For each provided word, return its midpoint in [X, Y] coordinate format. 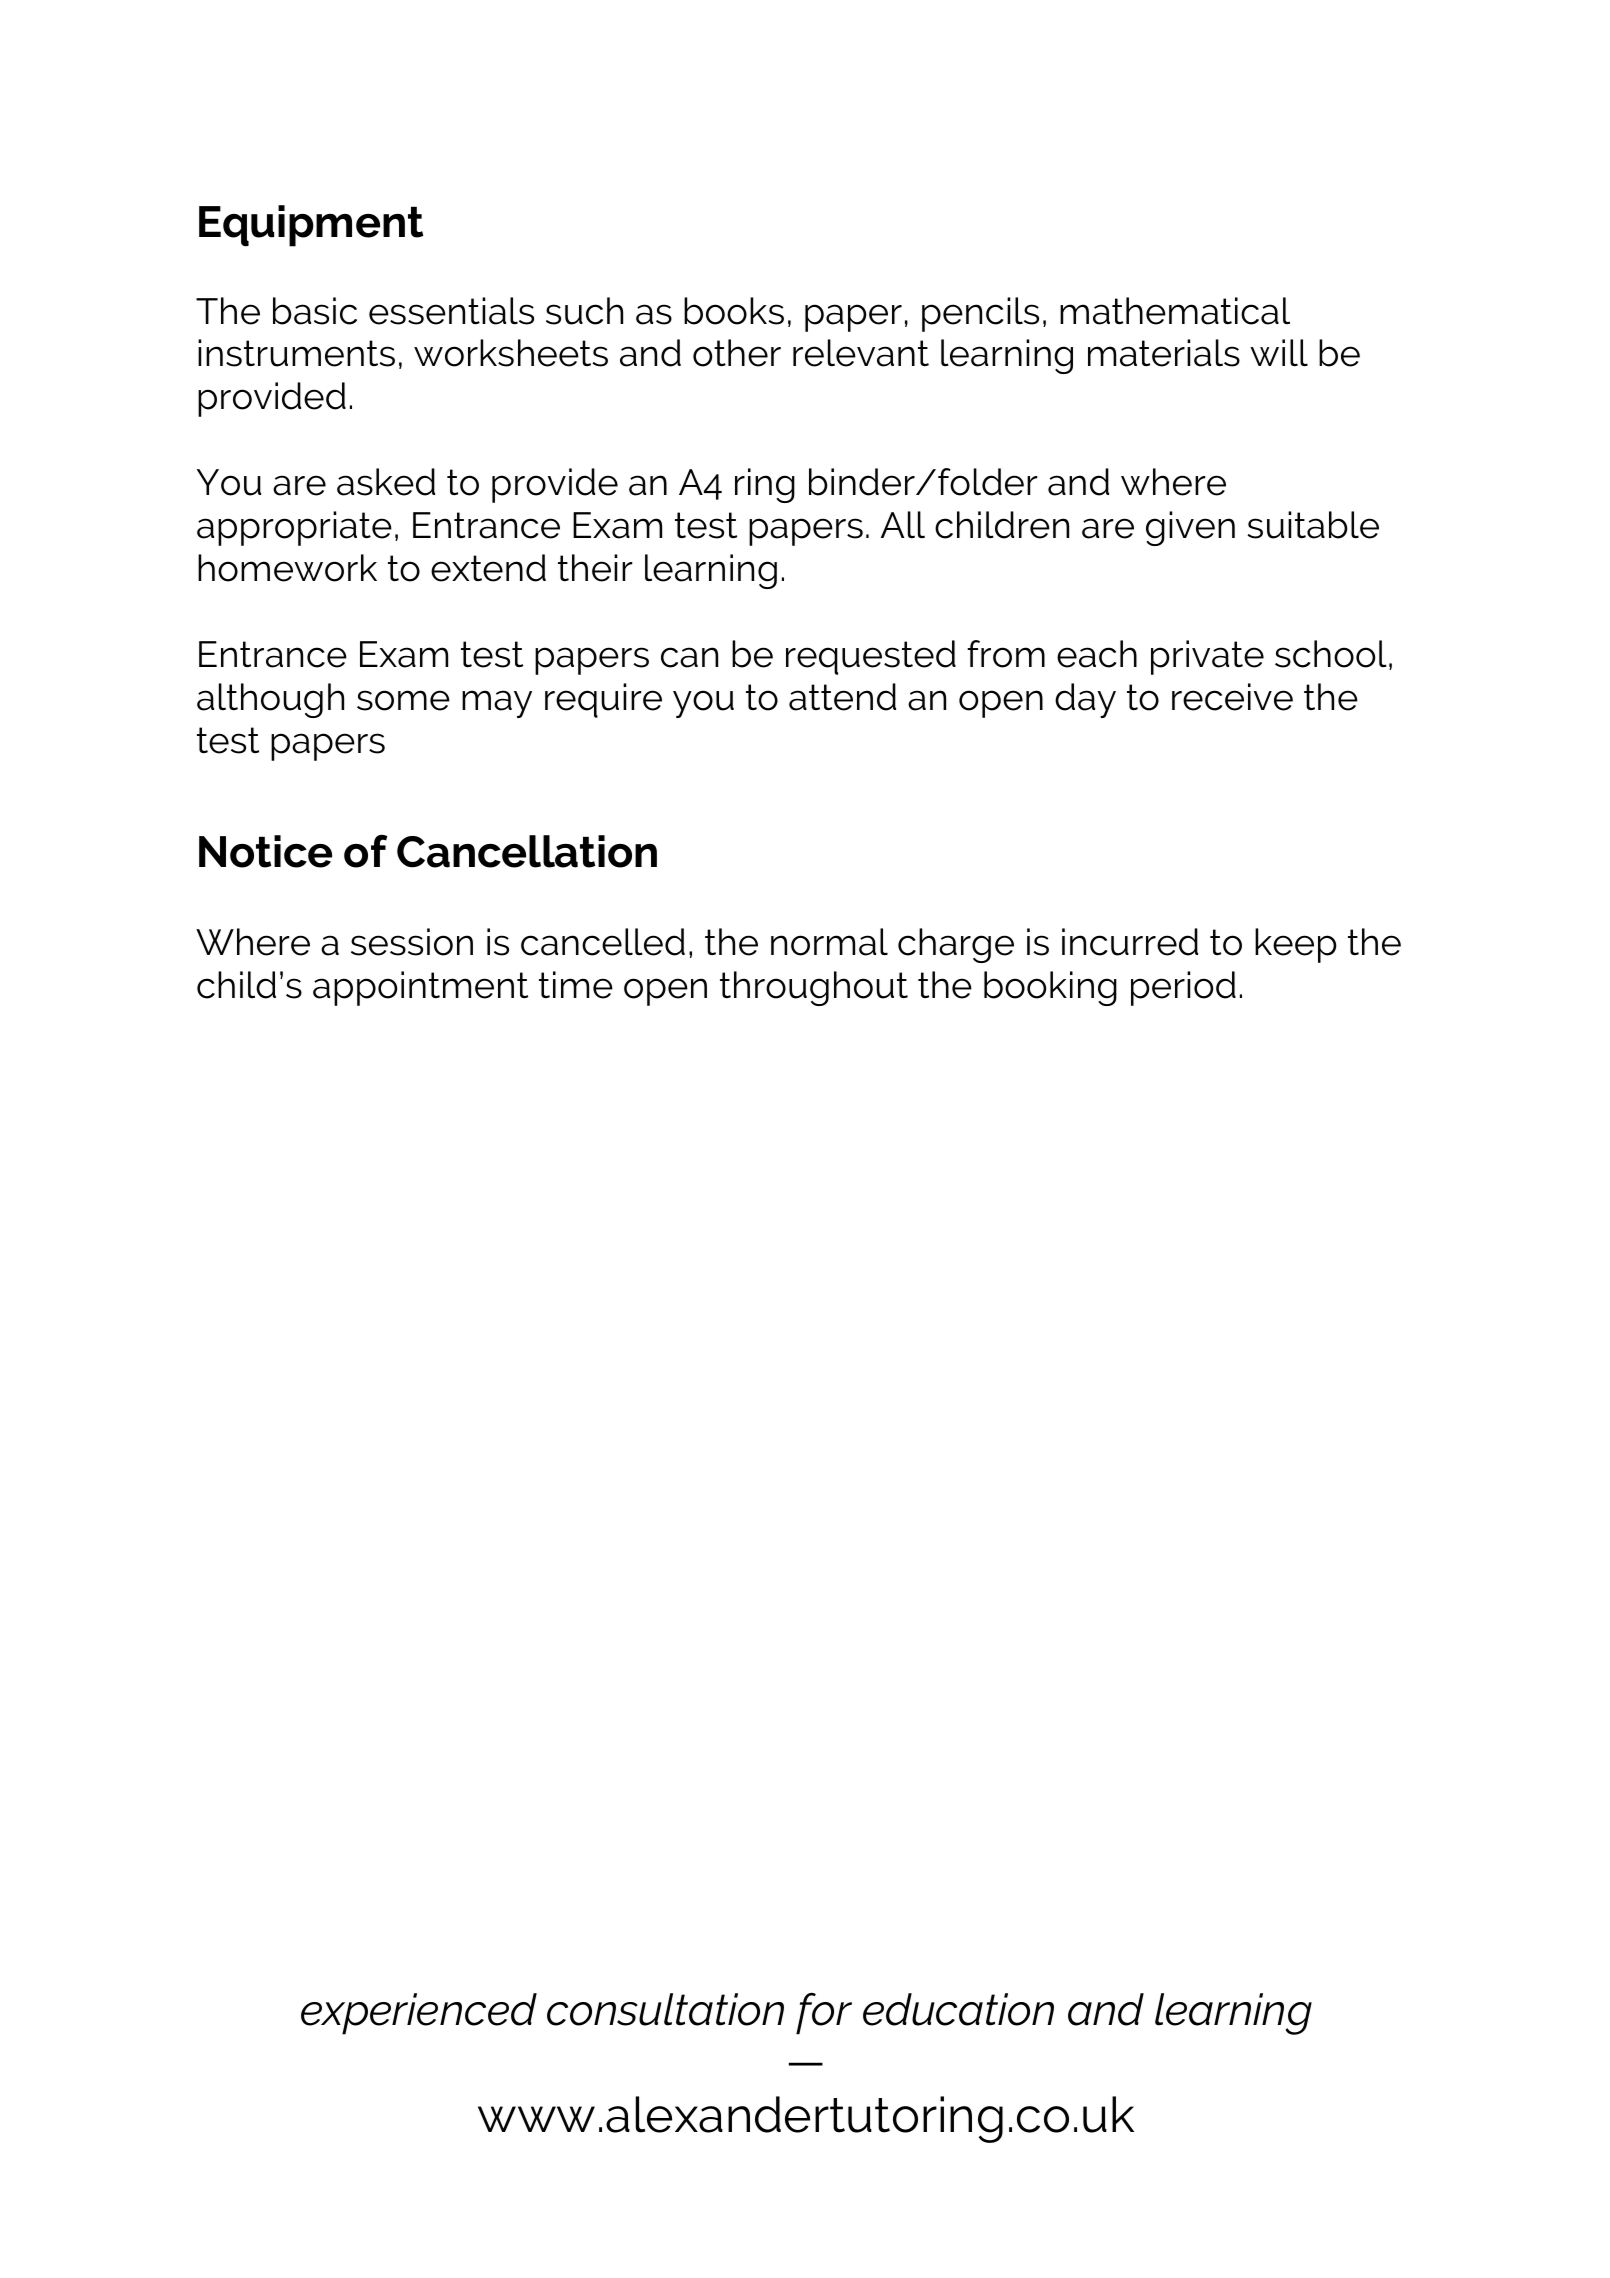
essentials [451, 311]
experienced [419, 2014]
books [734, 311]
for [824, 2014]
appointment [420, 988]
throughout [814, 988]
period [1183, 988]
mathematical [1175, 311]
